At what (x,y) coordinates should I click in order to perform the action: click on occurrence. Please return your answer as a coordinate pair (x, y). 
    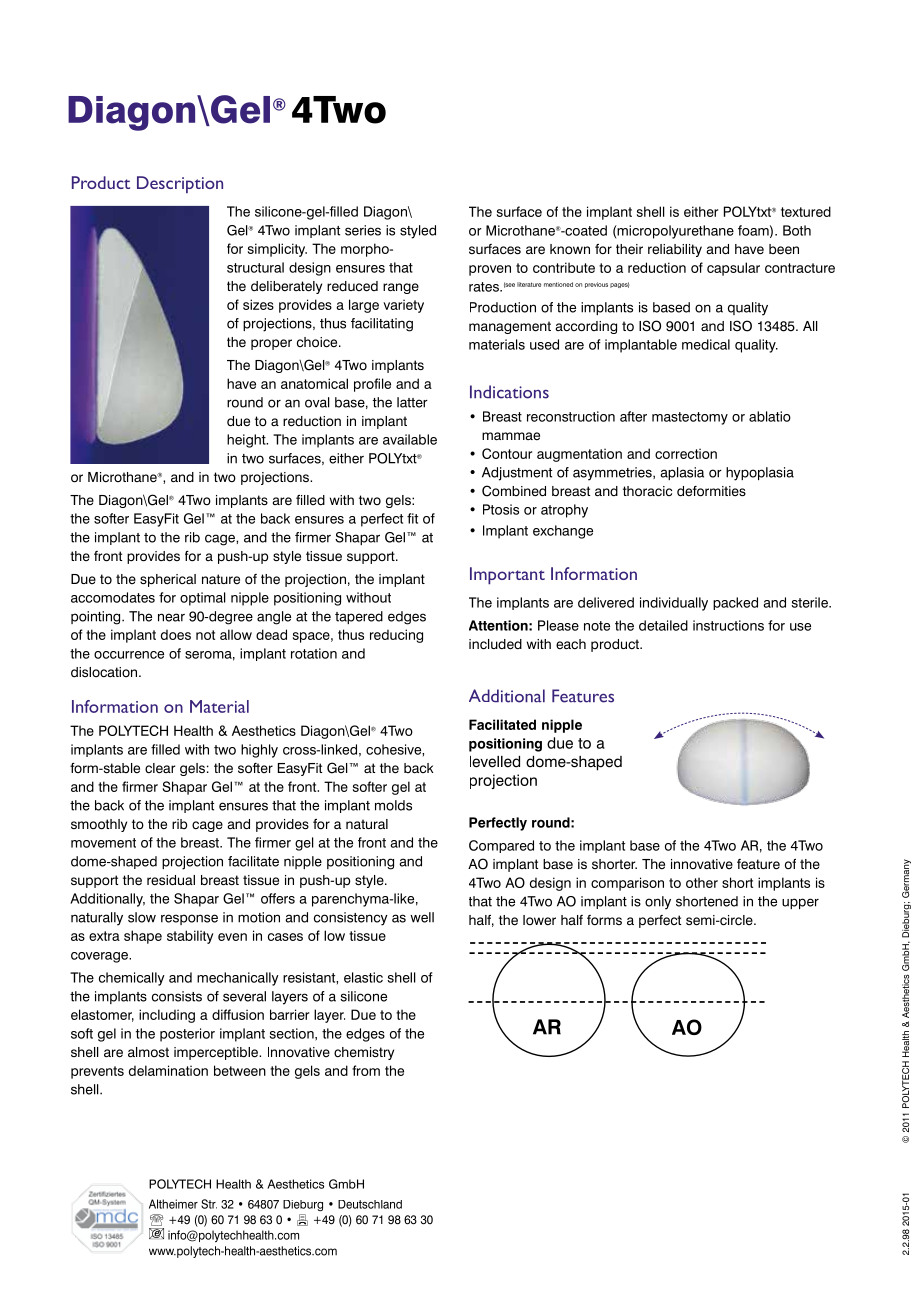
    Looking at the image, I should click on (129, 655).
